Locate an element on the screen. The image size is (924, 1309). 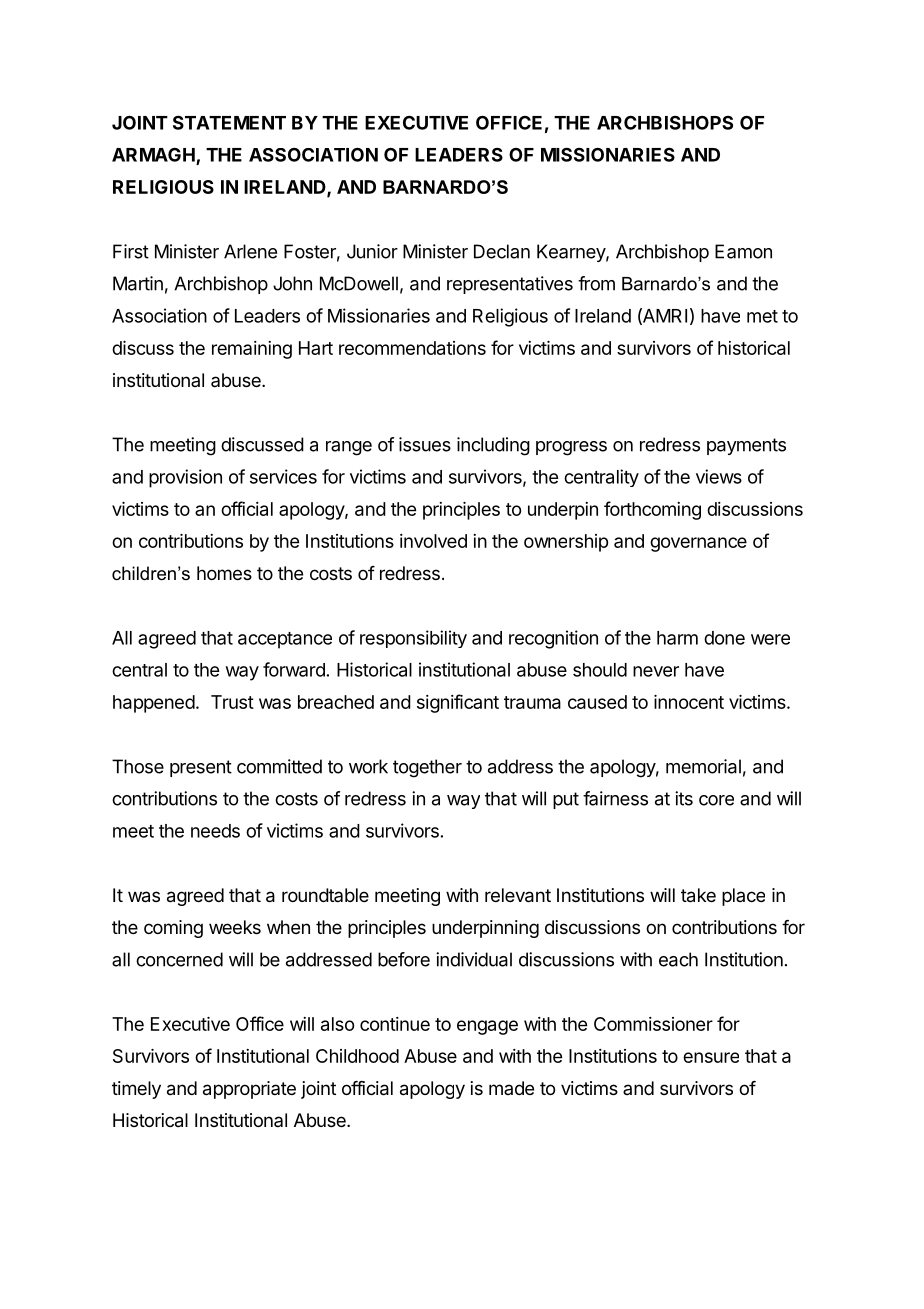
homes is located at coordinates (224, 573).
